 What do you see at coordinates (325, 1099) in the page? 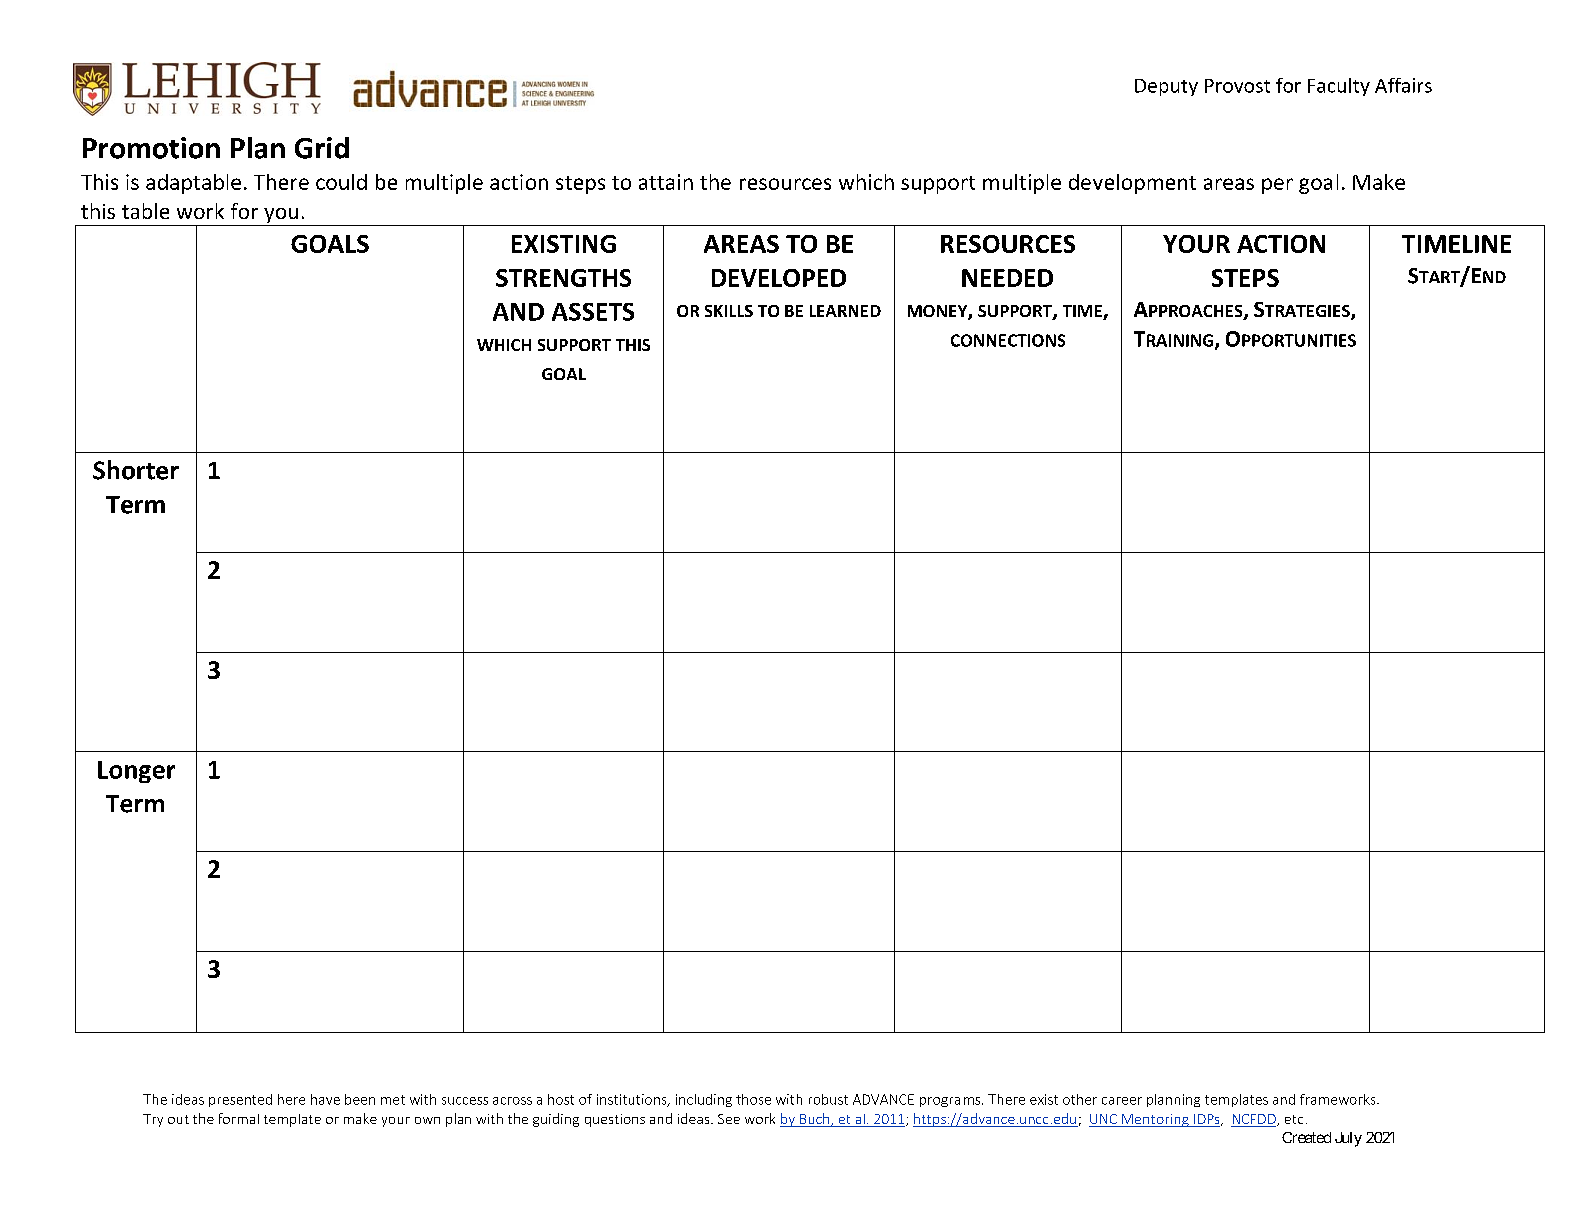
I see `have` at bounding box center [325, 1099].
